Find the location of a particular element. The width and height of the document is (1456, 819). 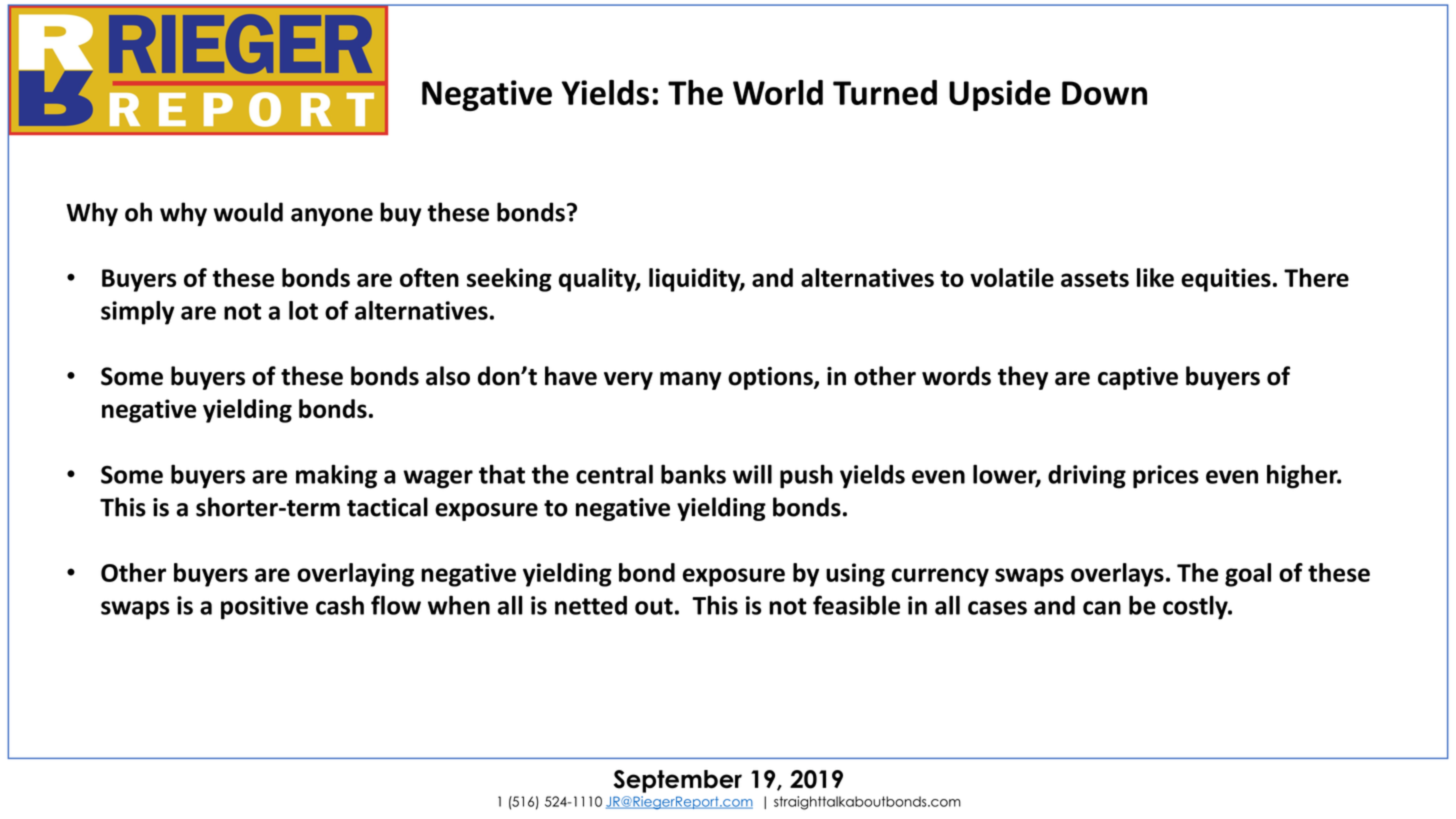

making is located at coordinates (336, 476).
